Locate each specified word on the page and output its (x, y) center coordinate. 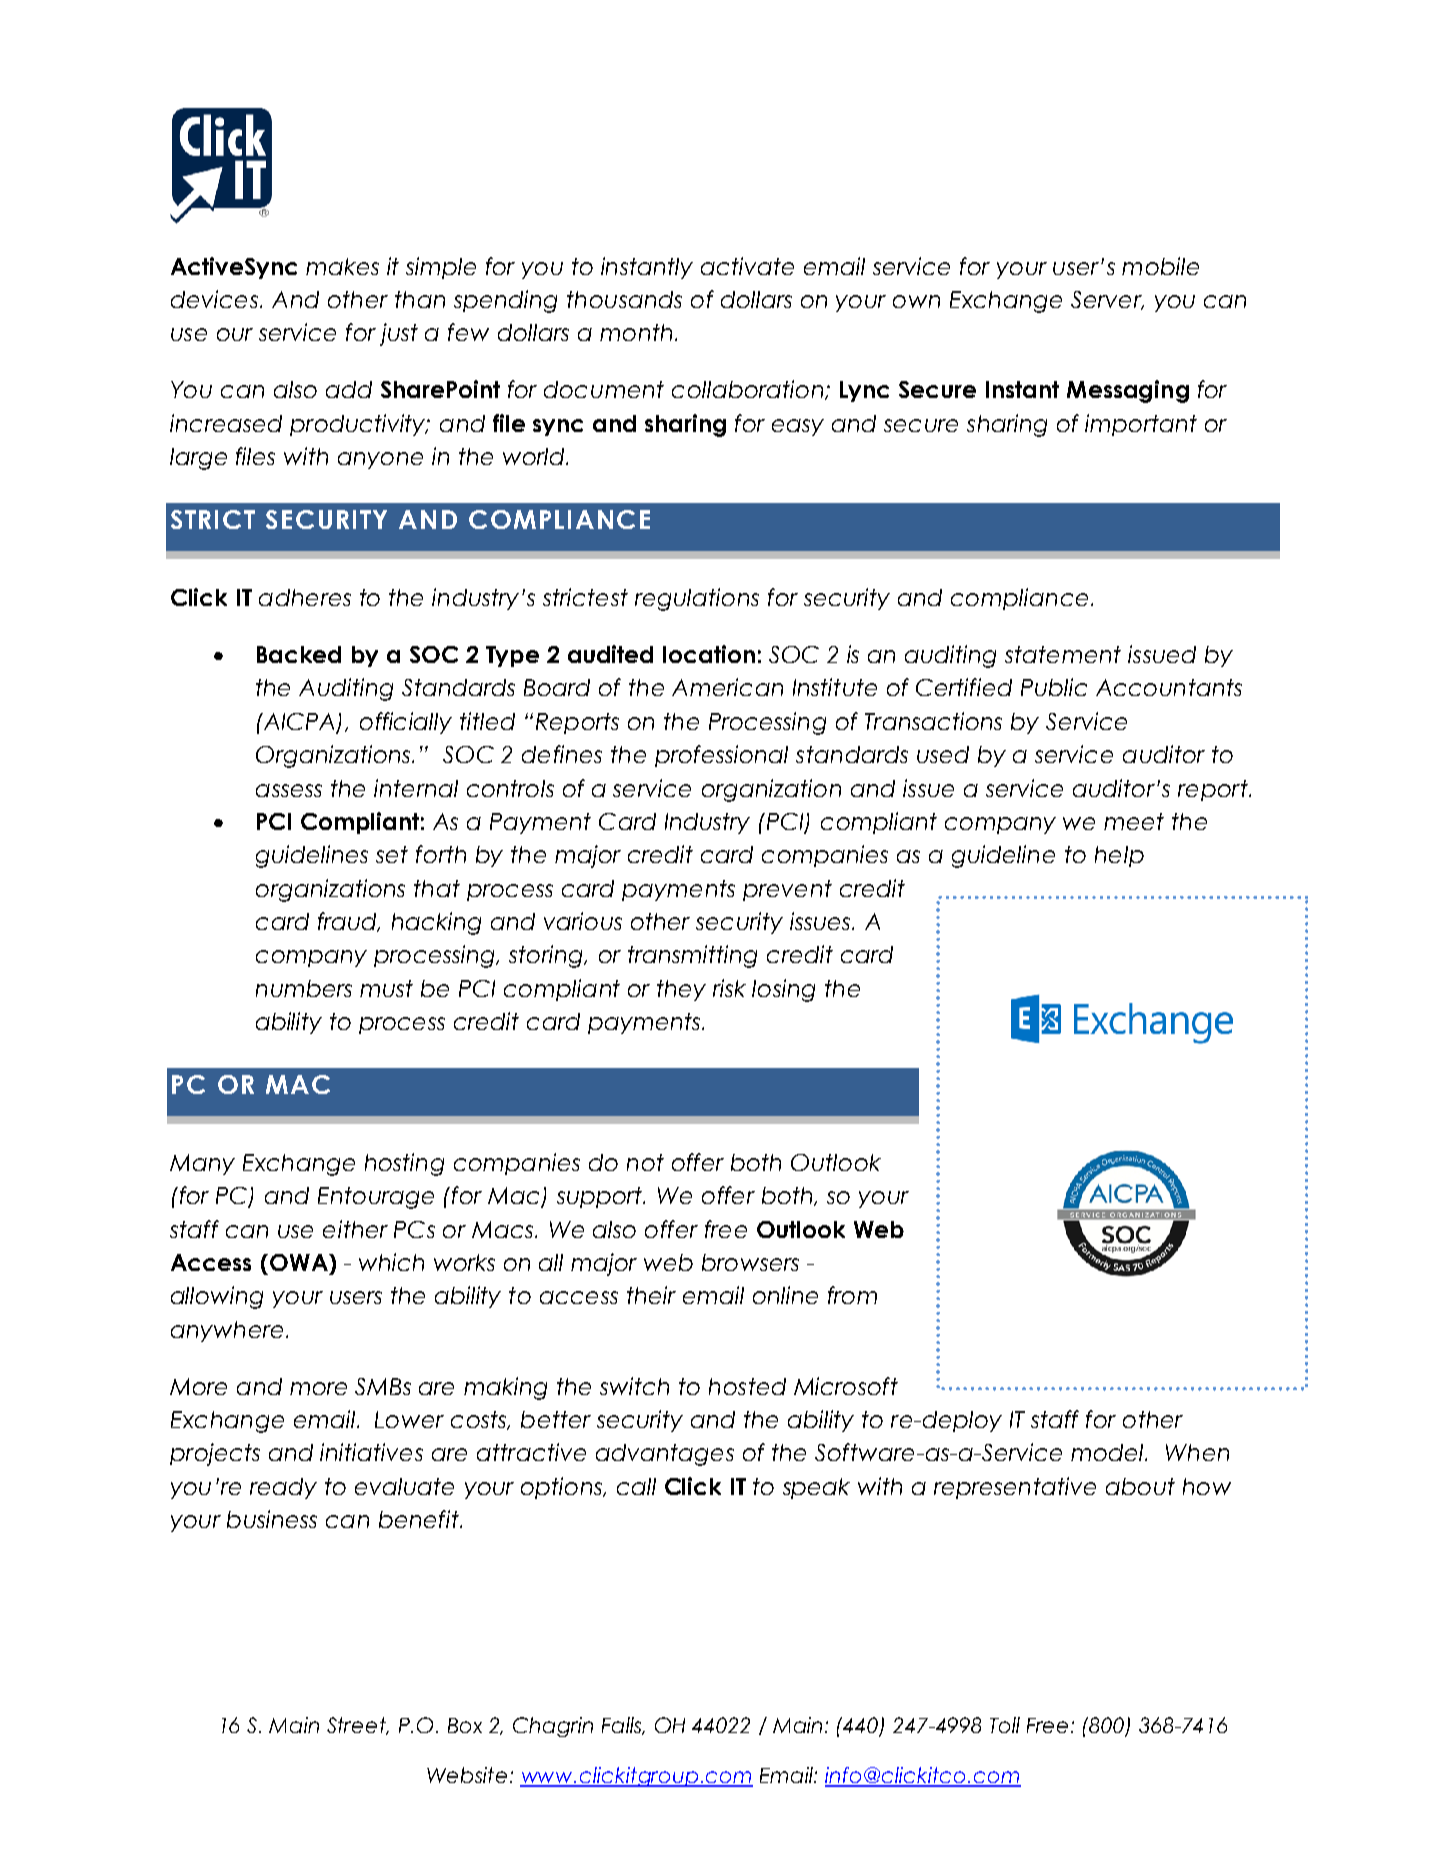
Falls (623, 1726)
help (1119, 856)
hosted (747, 1386)
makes (342, 266)
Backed (299, 654)
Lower (409, 1419)
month (636, 332)
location (709, 654)
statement (1063, 654)
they (681, 990)
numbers (304, 988)
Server (1107, 300)
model (1109, 1452)
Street (357, 1726)
